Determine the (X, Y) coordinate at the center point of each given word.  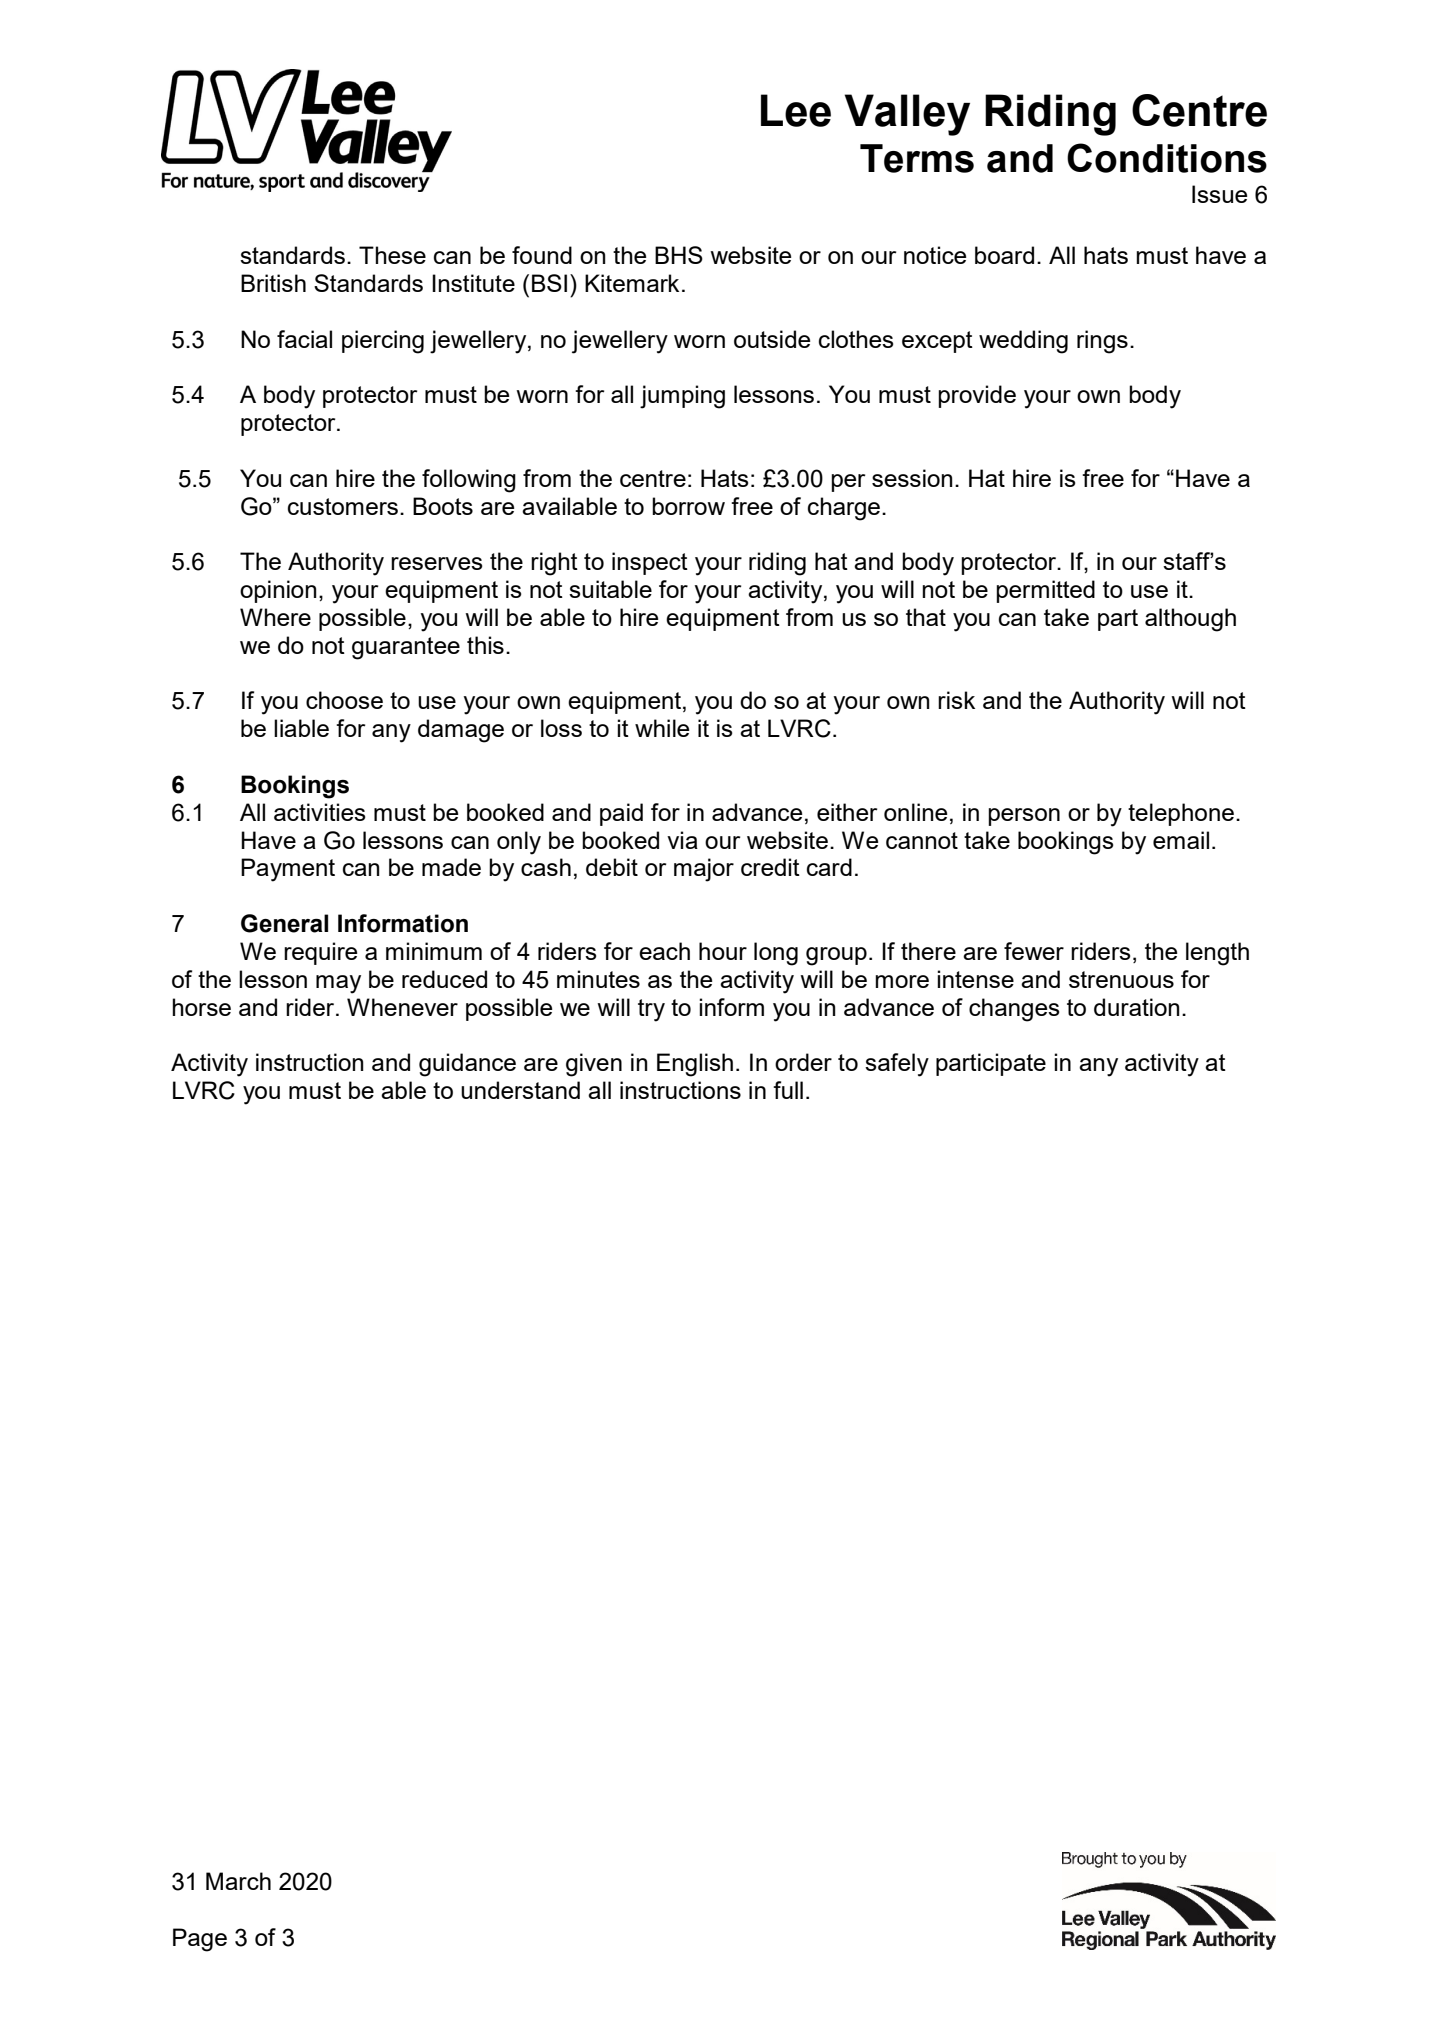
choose (344, 700)
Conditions (1167, 158)
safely (897, 1065)
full (788, 1090)
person (1024, 817)
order (803, 1062)
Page (200, 1940)
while (662, 728)
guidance (467, 1065)
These (392, 255)
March (238, 1881)
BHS (679, 255)
